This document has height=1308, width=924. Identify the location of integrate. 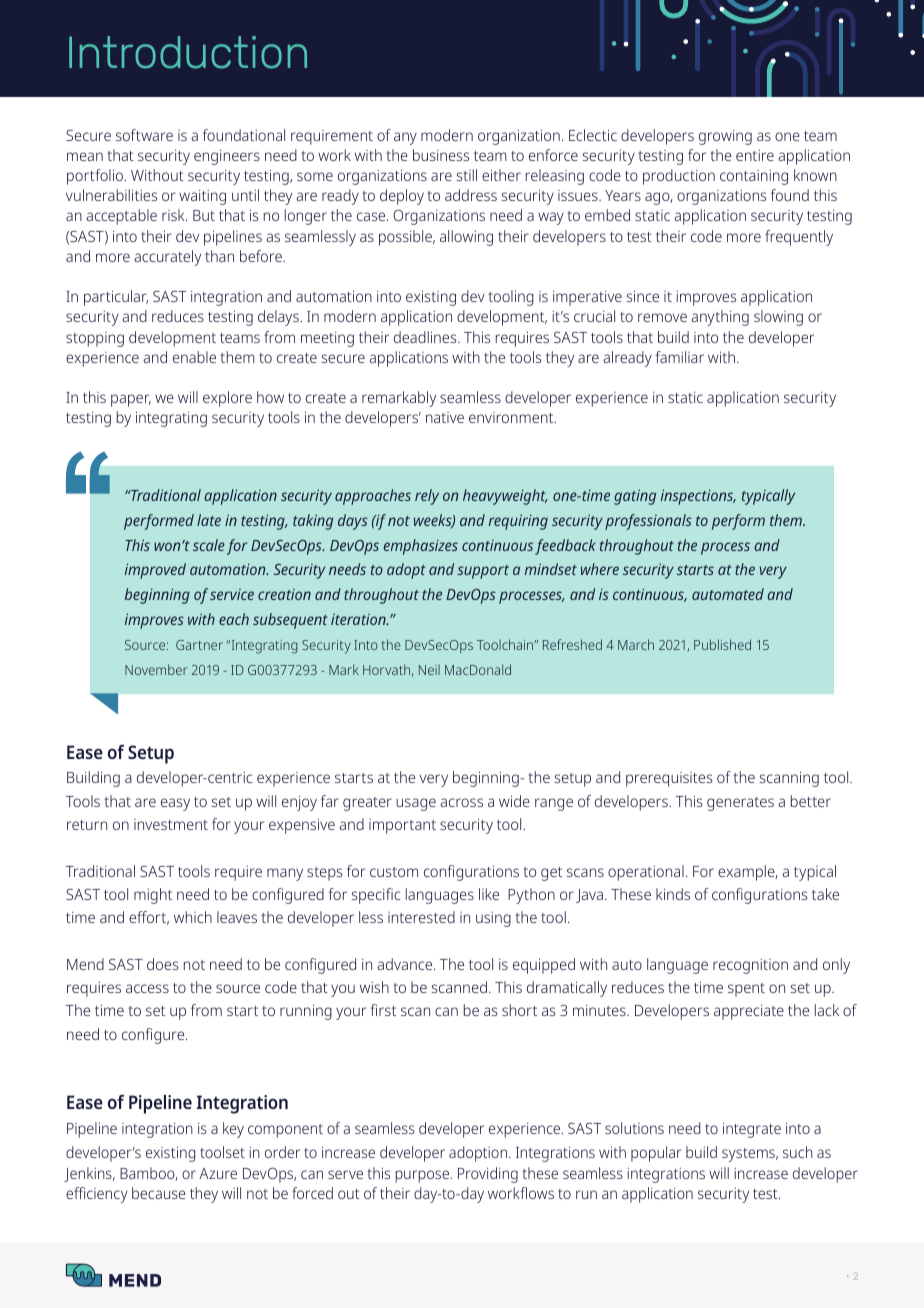
(752, 1130).
